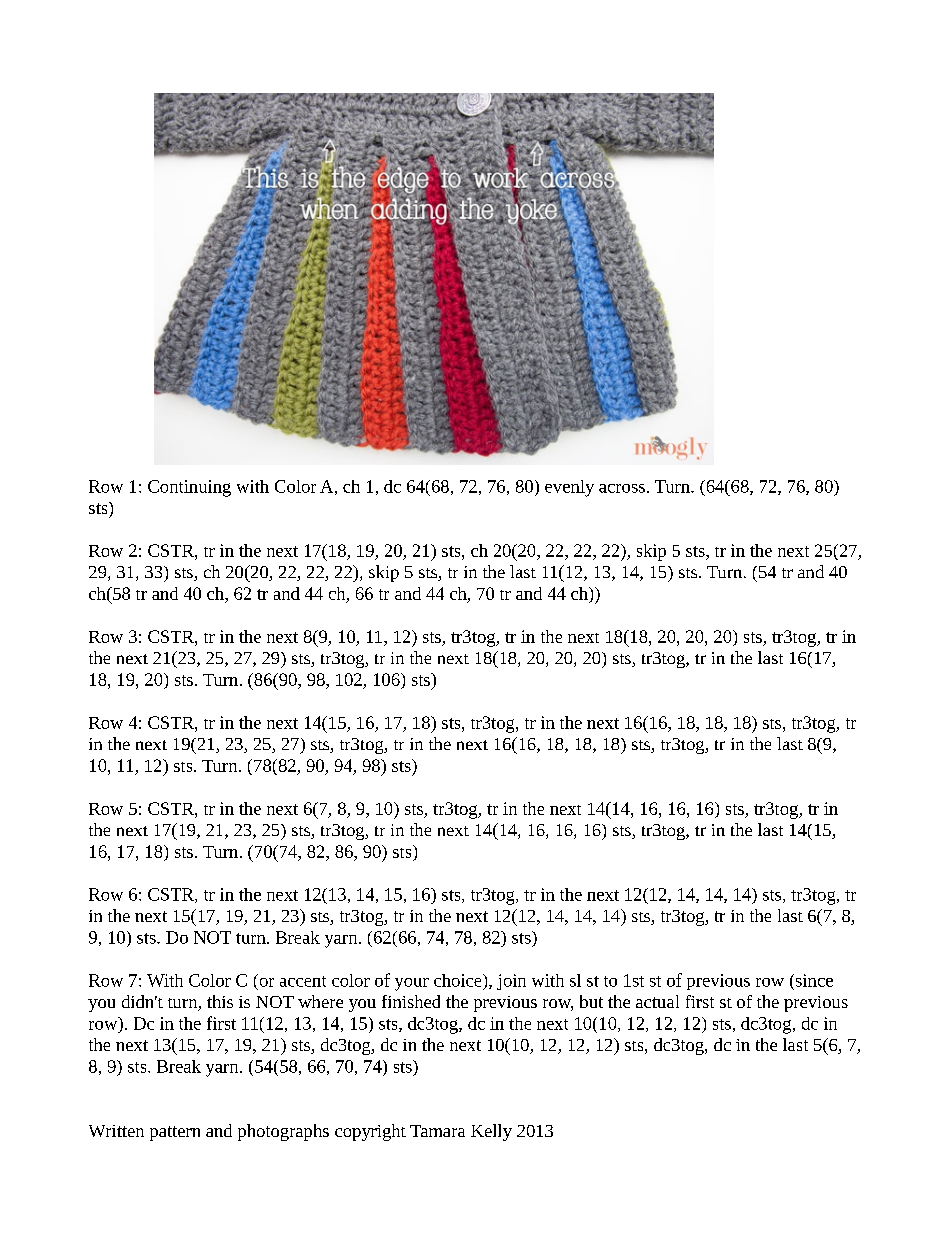 This page has height=1233, width=952. I want to click on where, so click(320, 1001).
